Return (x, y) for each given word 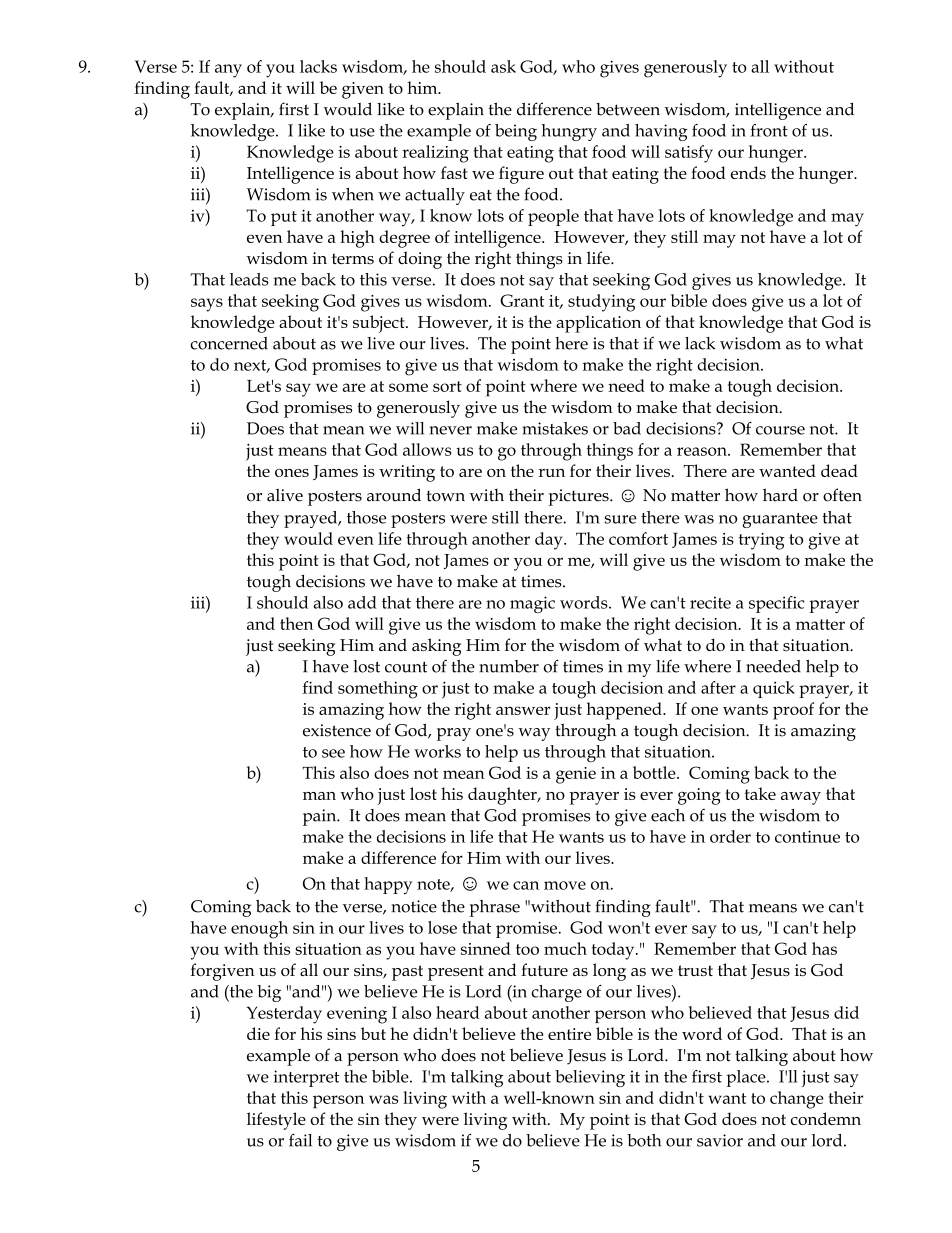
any (228, 71)
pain (321, 817)
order (730, 836)
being (516, 132)
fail (300, 1140)
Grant (522, 300)
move (565, 885)
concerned (229, 343)
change (797, 1100)
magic (532, 604)
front (769, 130)
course (780, 430)
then (296, 623)
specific (777, 604)
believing (590, 1078)
